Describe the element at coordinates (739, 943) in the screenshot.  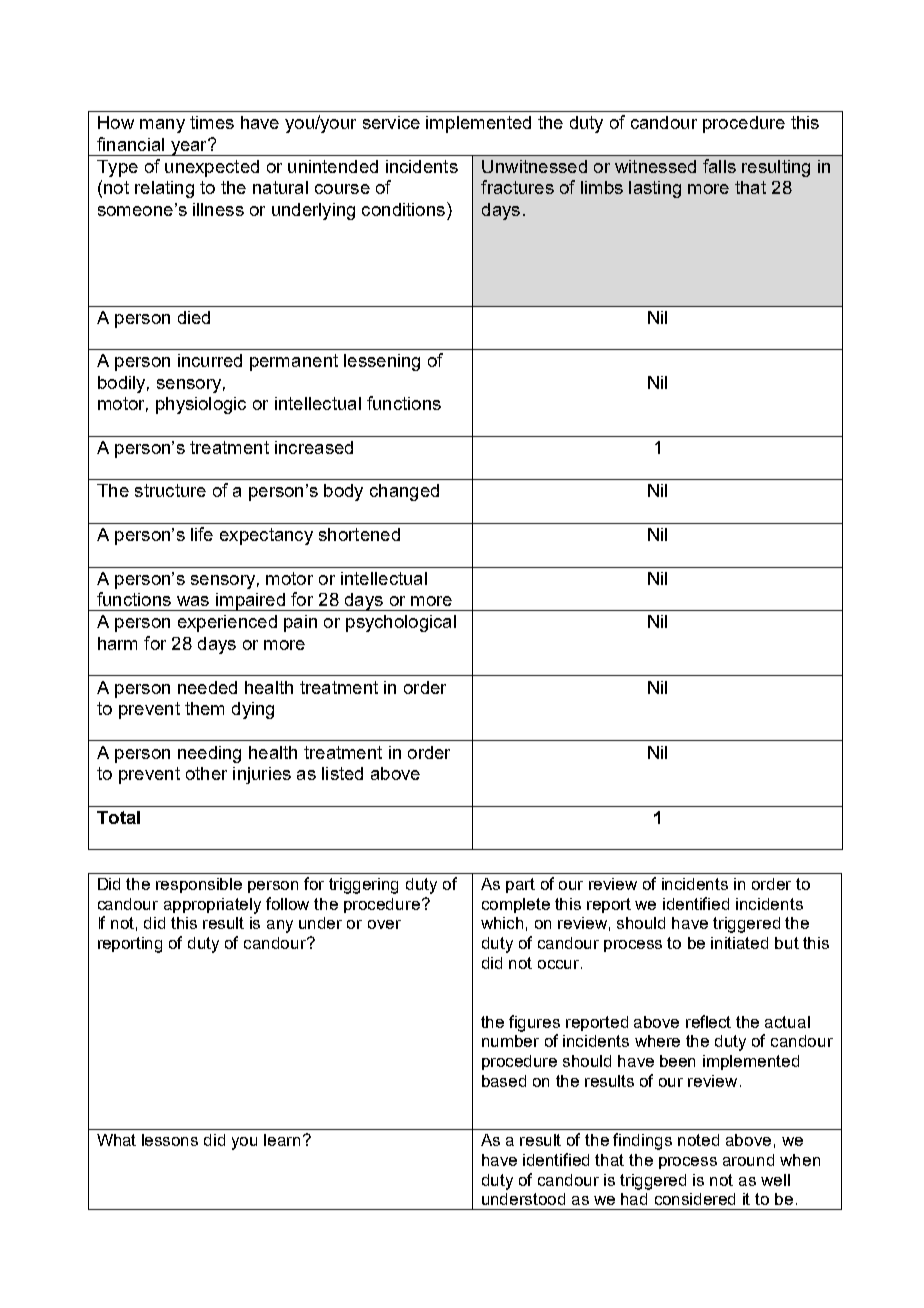
I see `initiated` at that location.
